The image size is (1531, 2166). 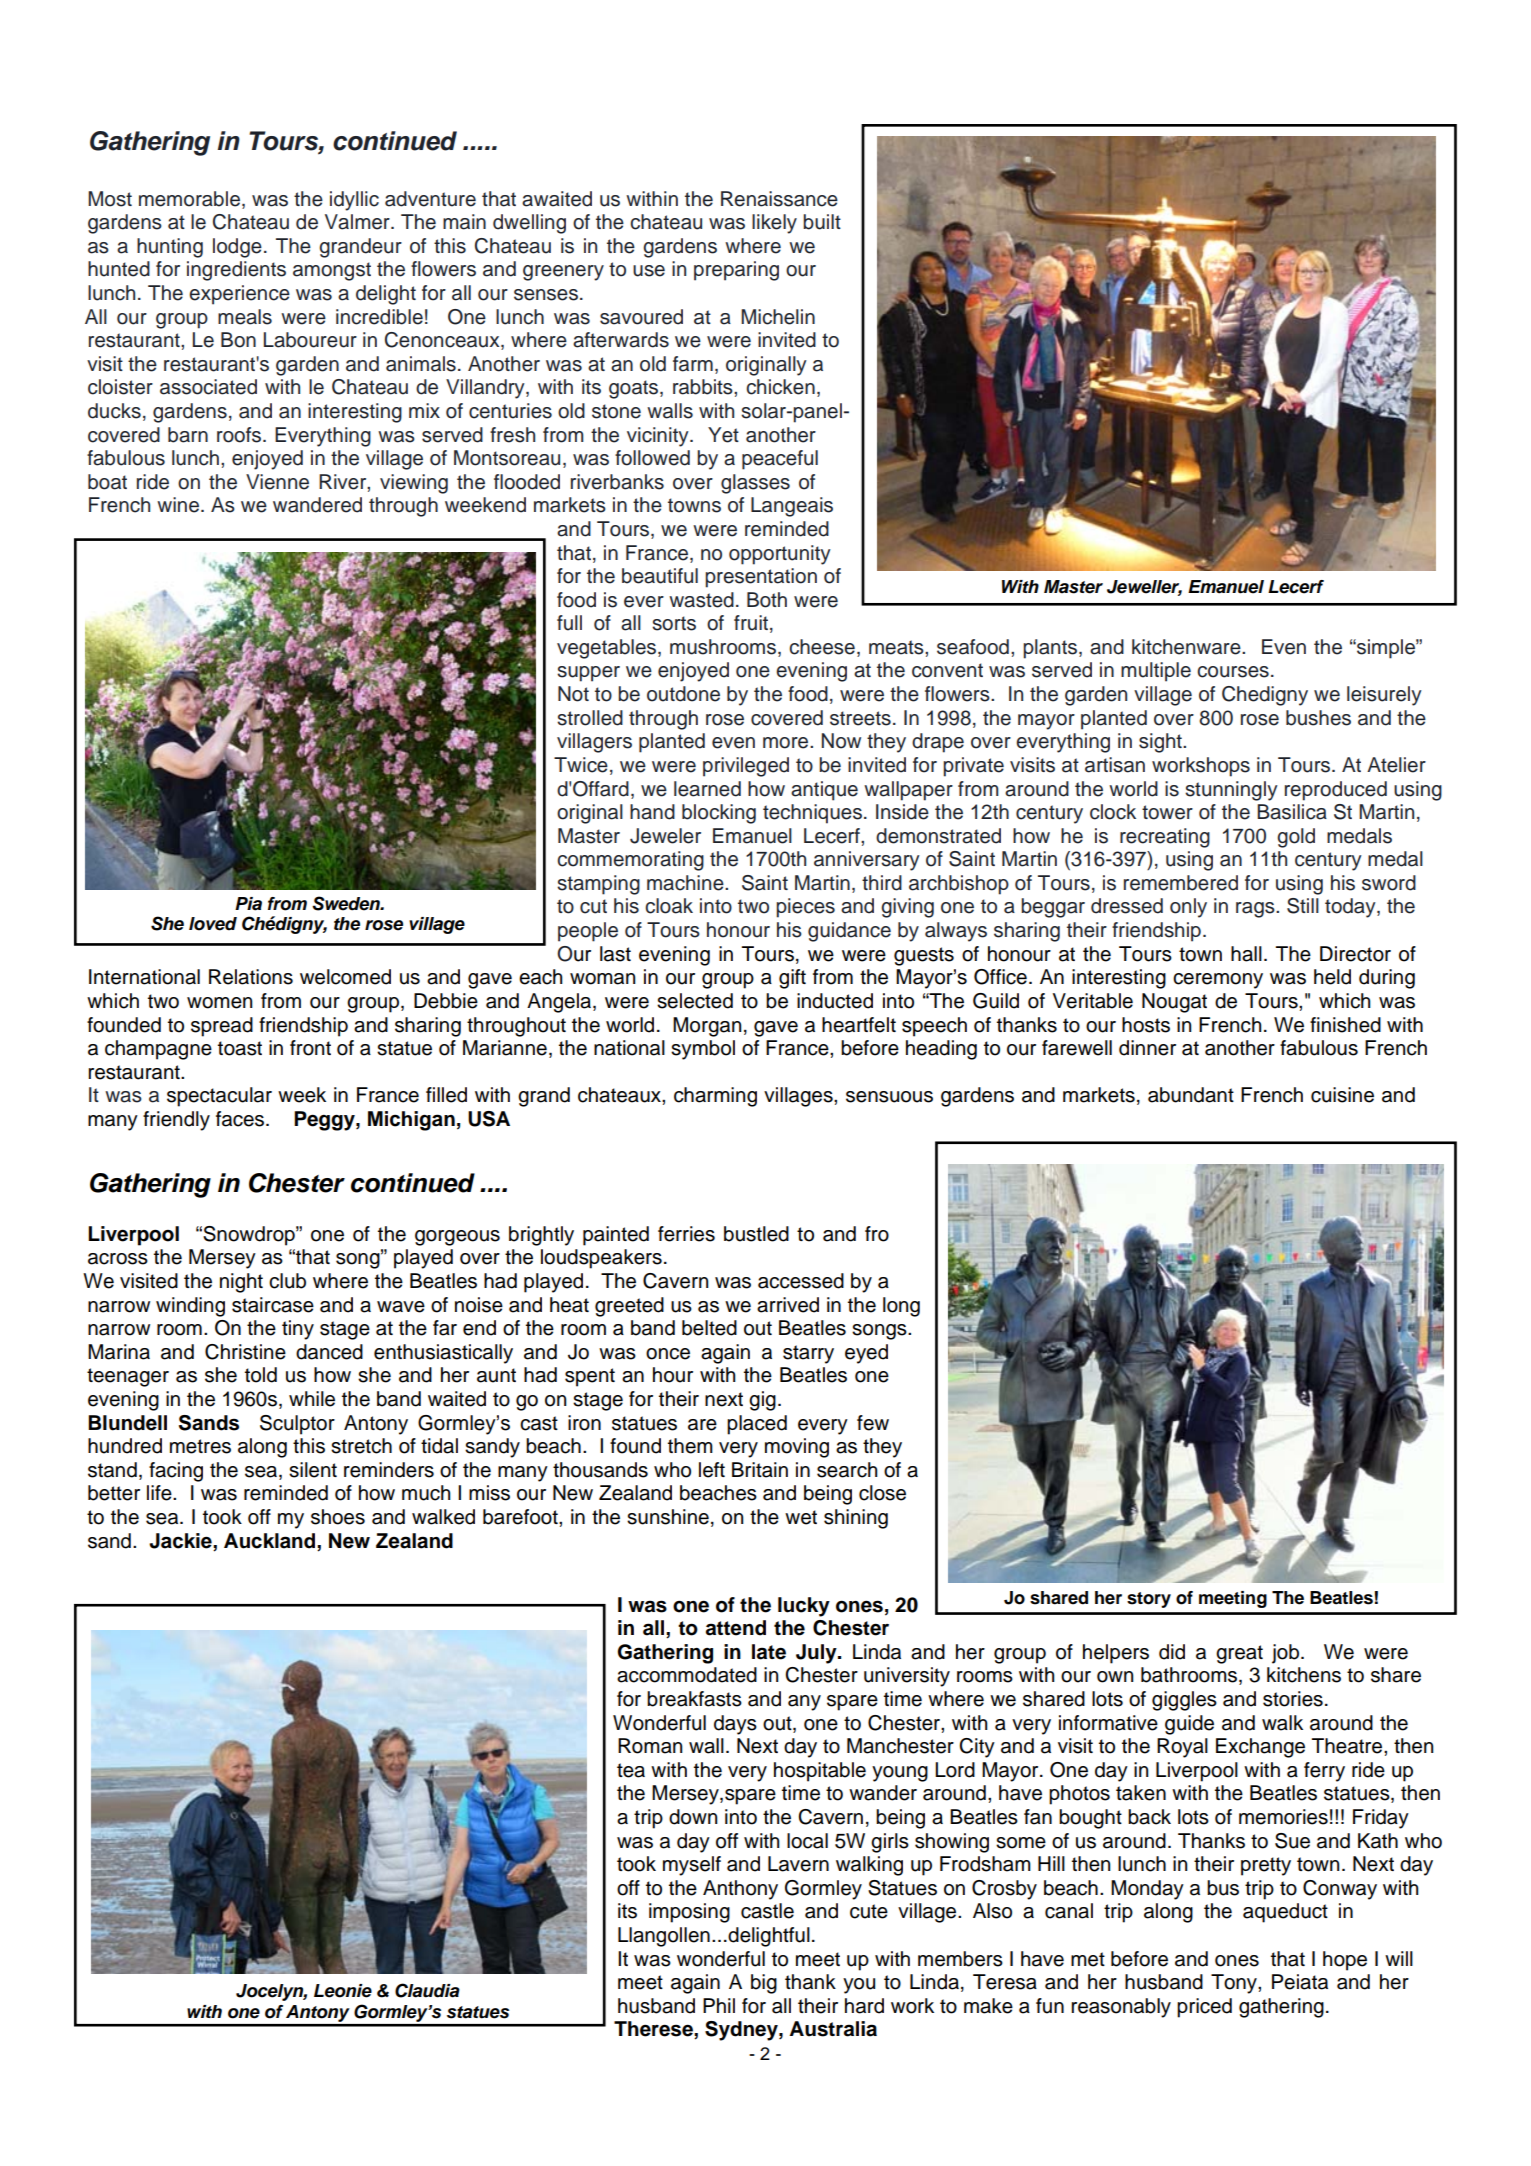 What do you see at coordinates (715, 1097) in the page?
I see `charming` at bounding box center [715, 1097].
